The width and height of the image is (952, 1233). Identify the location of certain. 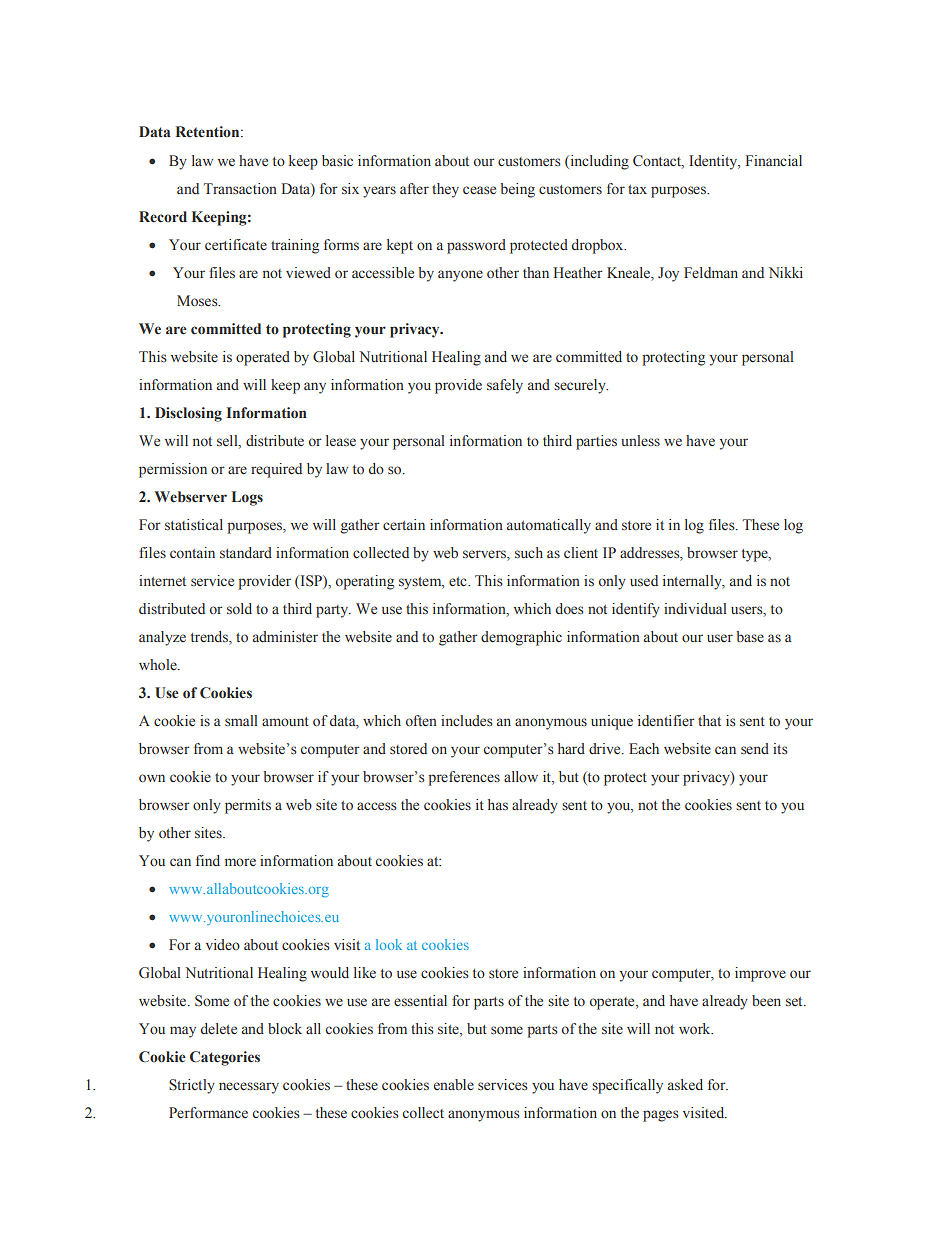
(404, 525).
